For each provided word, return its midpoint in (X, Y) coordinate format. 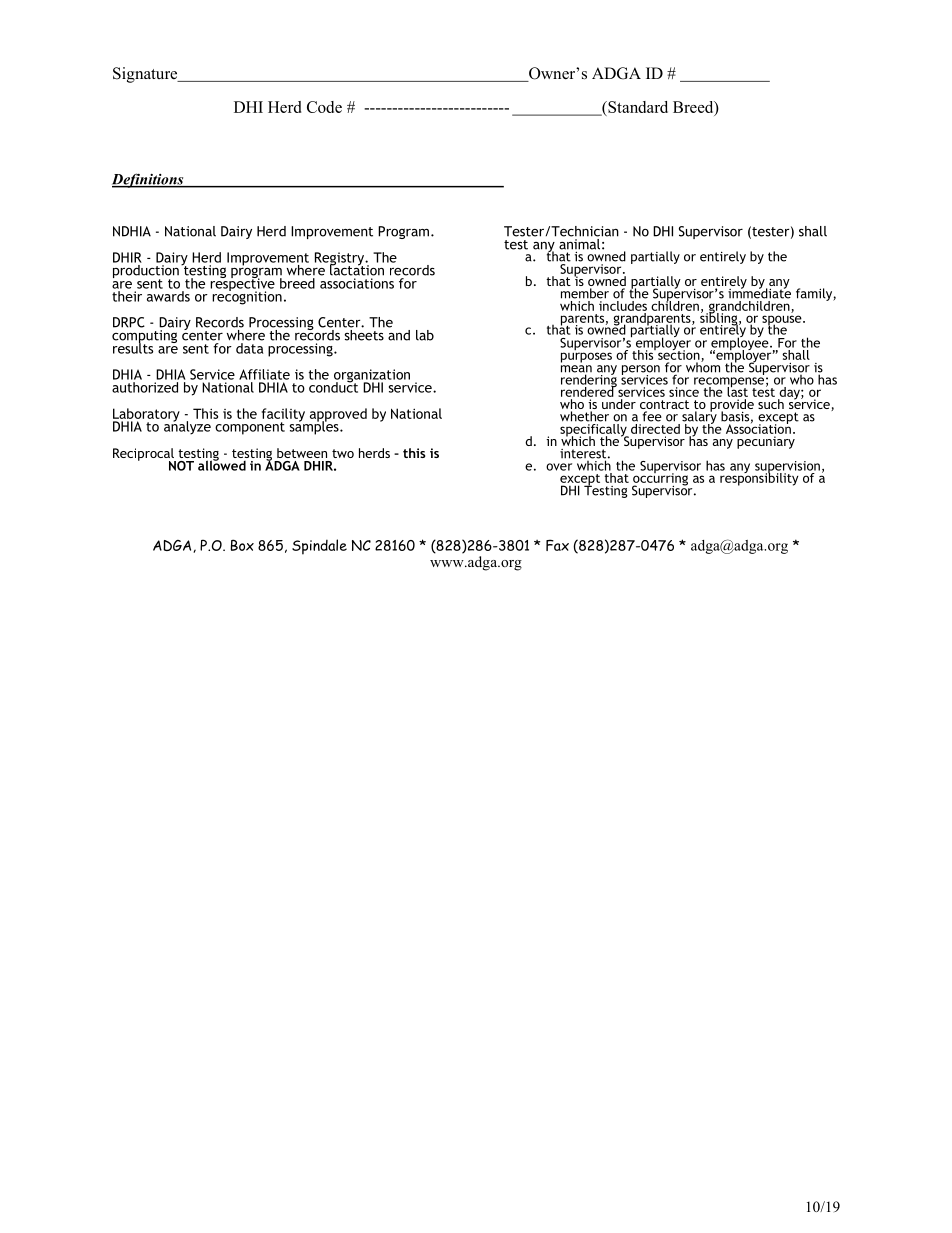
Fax (557, 545)
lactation (357, 269)
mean (576, 370)
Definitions (149, 180)
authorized (145, 387)
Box (242, 545)
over (559, 467)
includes (623, 304)
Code (324, 107)
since (684, 392)
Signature (146, 75)
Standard (637, 108)
